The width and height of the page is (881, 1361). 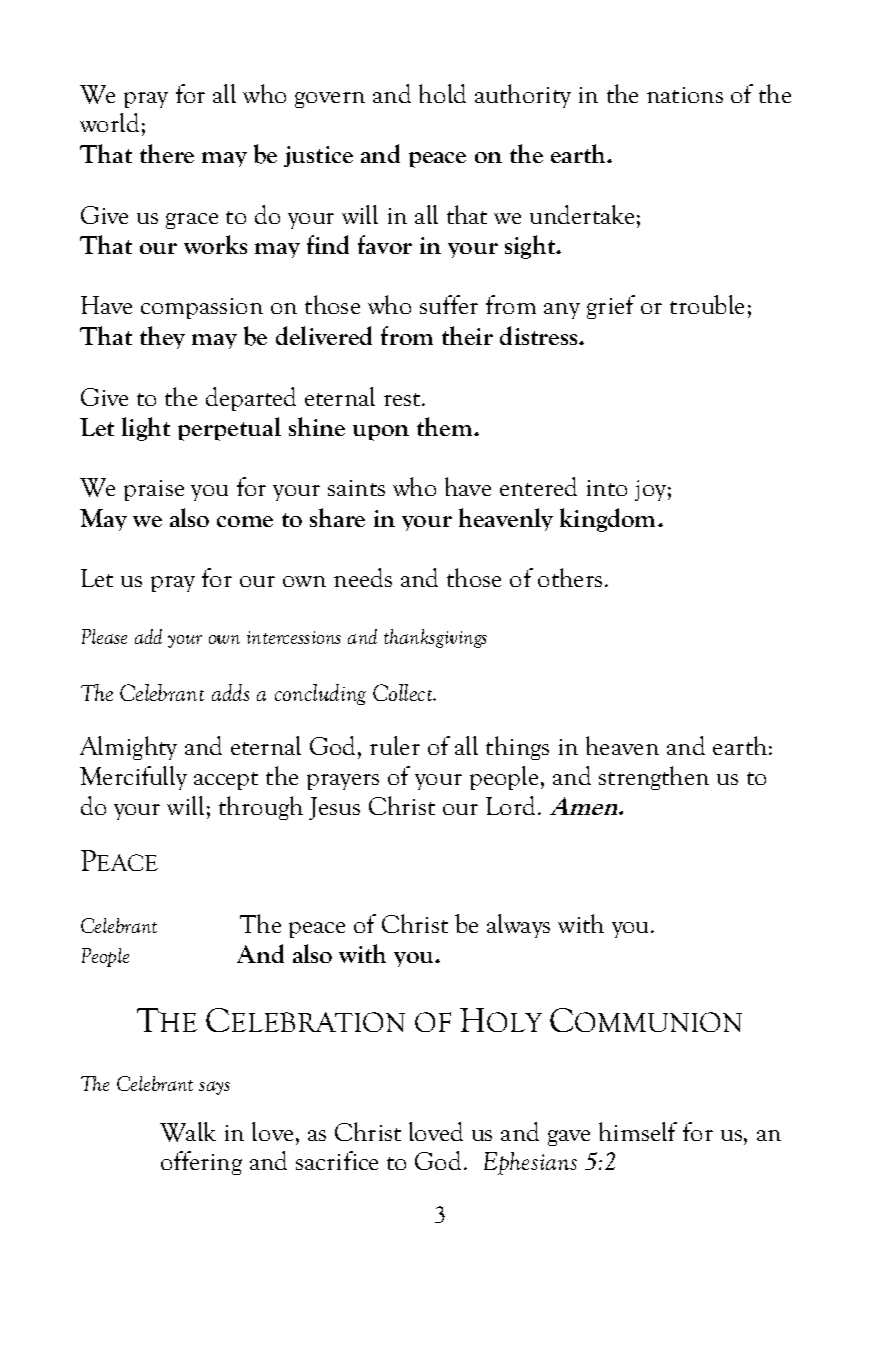 I want to click on upon, so click(x=381, y=433).
